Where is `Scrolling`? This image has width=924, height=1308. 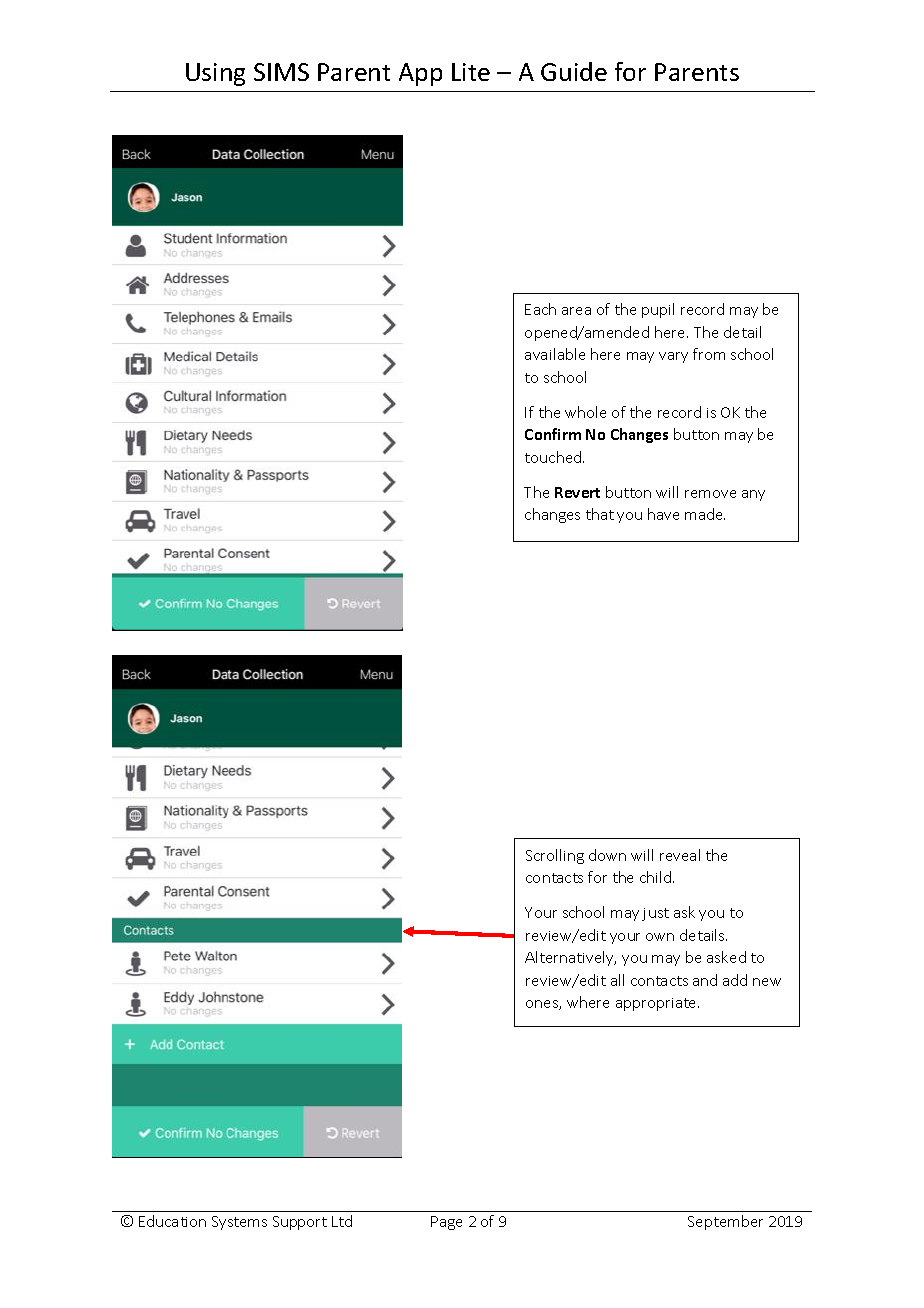
Scrolling is located at coordinates (555, 856).
